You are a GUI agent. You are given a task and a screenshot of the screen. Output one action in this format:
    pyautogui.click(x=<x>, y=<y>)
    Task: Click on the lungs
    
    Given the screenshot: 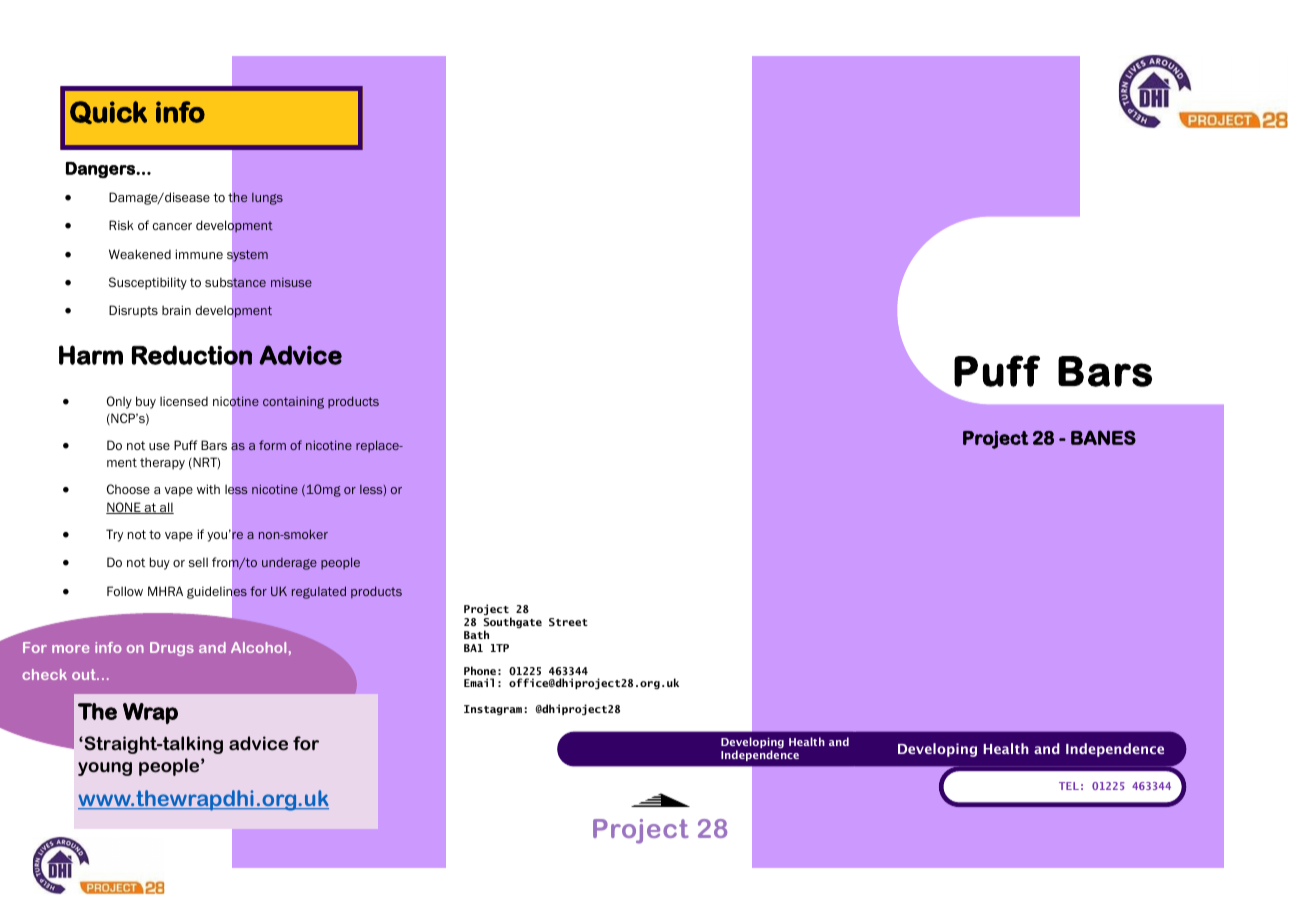 What is the action you would take?
    pyautogui.click(x=267, y=199)
